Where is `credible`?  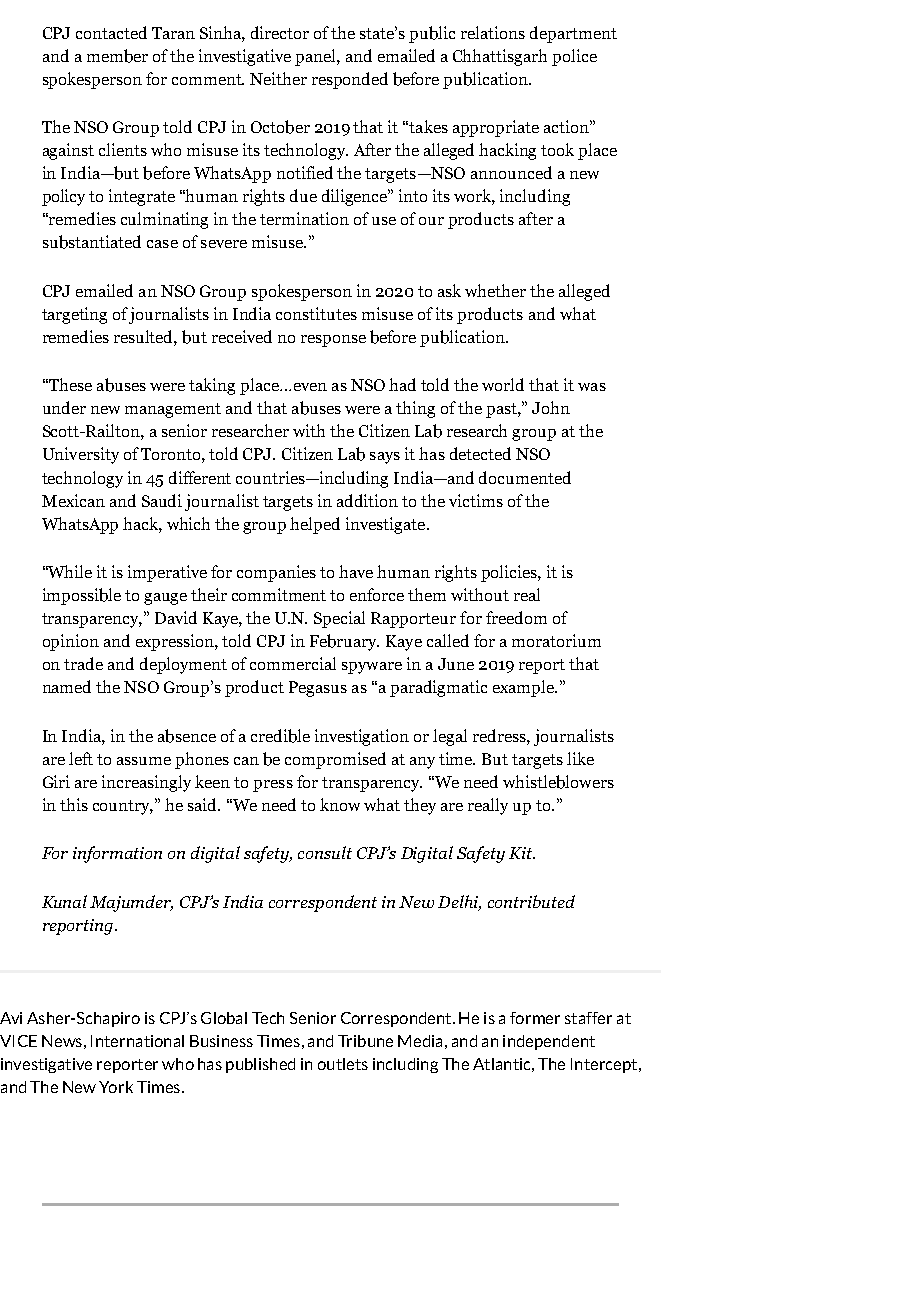
credible is located at coordinates (280, 736).
